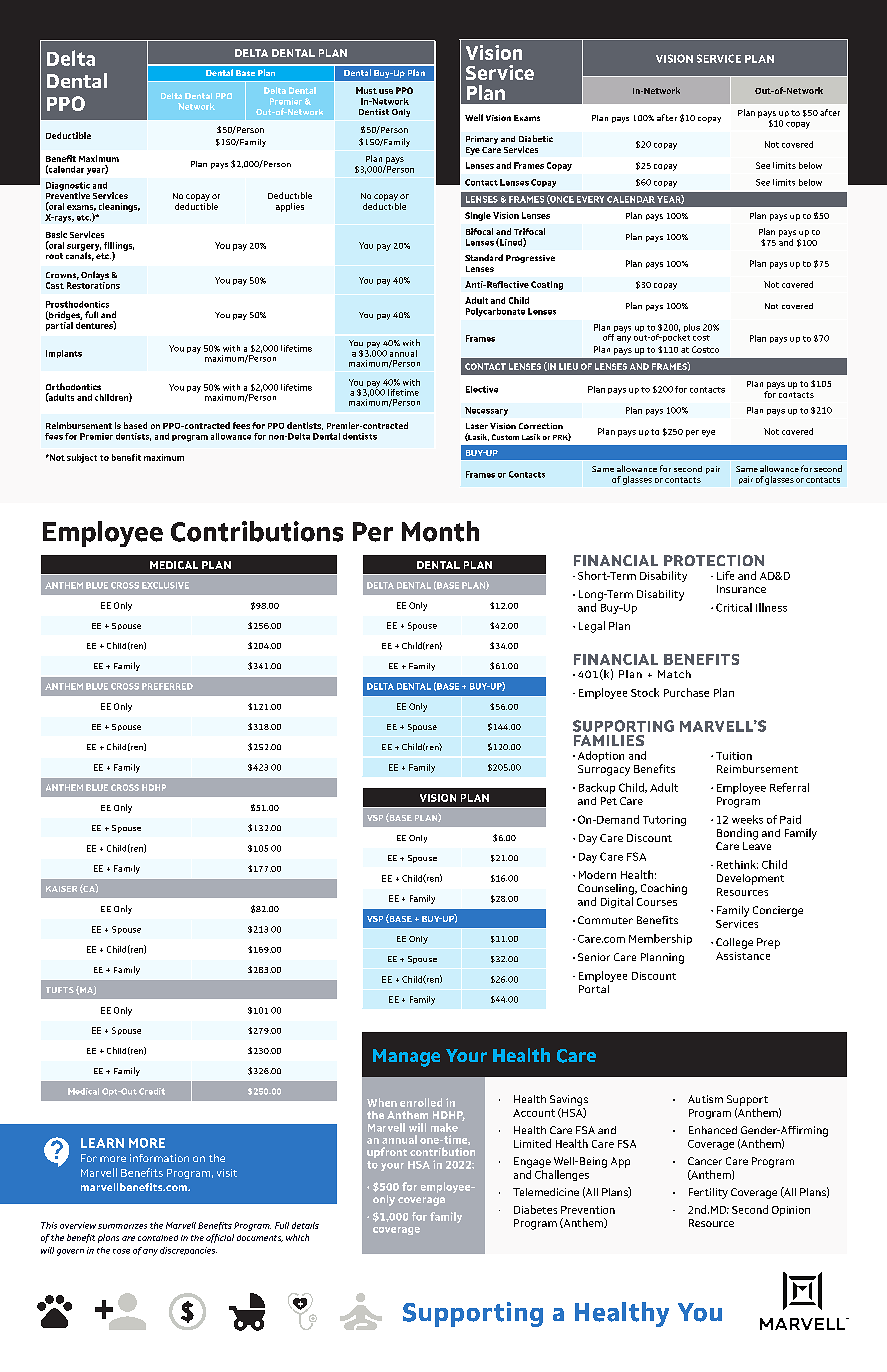 This page has height=1372, width=887. What do you see at coordinates (482, 140) in the page?
I see `Primary` at bounding box center [482, 140].
